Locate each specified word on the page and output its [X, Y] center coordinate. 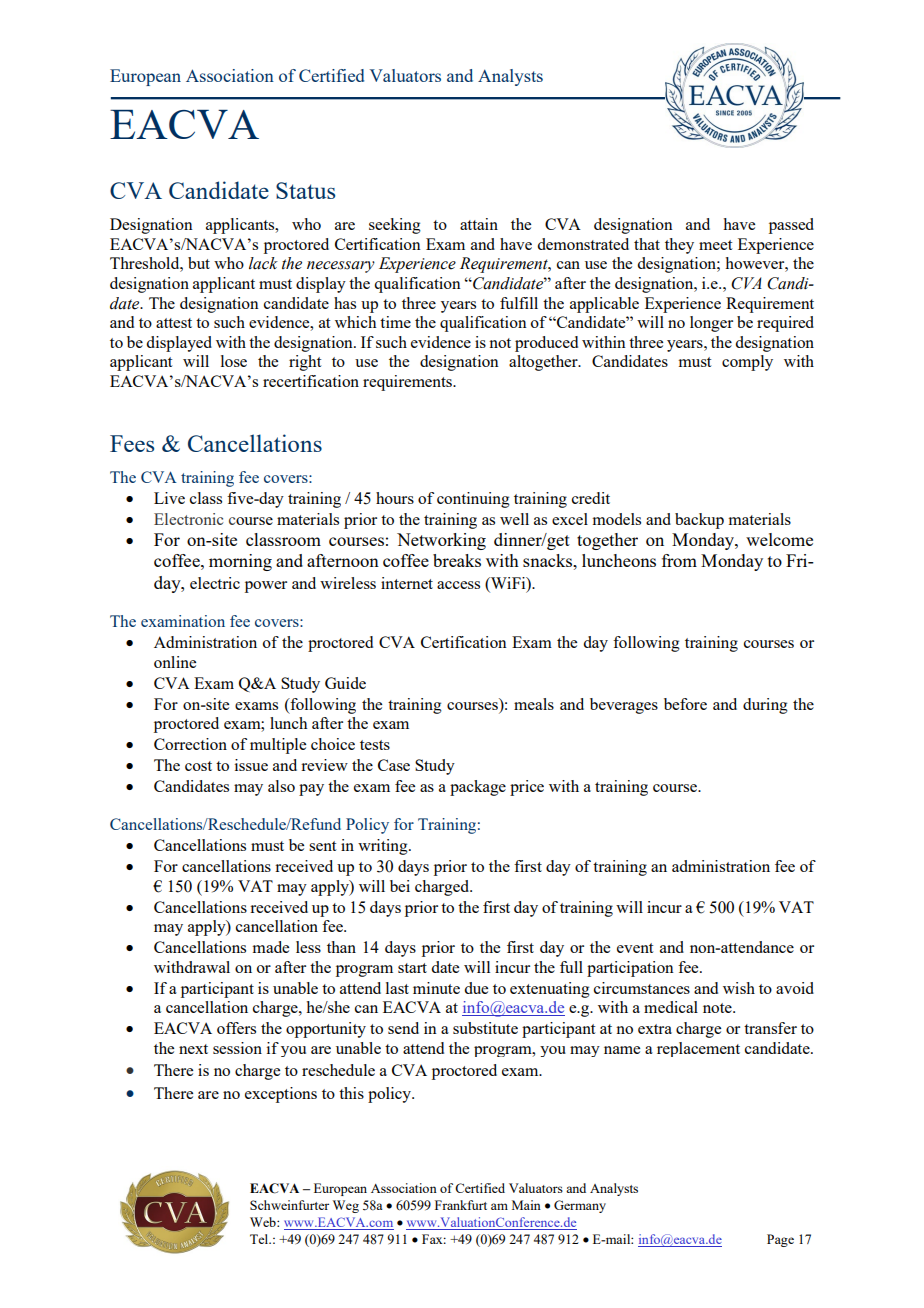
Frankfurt [461, 1205]
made [271, 947]
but [199, 263]
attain [479, 224]
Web [264, 1222]
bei [400, 886]
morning [240, 562]
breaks [457, 560]
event [635, 948]
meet [715, 245]
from [679, 560]
